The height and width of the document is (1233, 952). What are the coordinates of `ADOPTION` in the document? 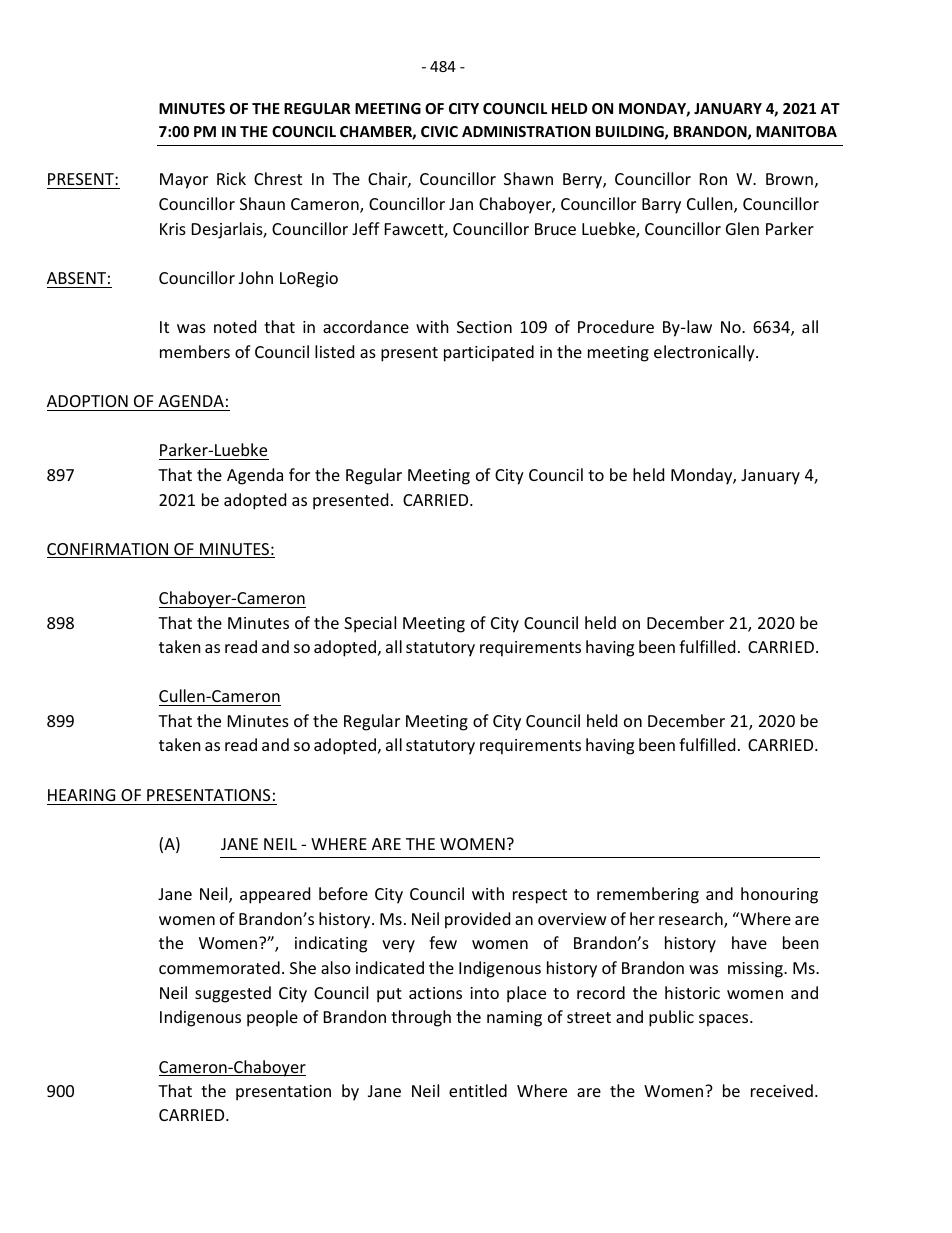 It's located at (87, 401).
